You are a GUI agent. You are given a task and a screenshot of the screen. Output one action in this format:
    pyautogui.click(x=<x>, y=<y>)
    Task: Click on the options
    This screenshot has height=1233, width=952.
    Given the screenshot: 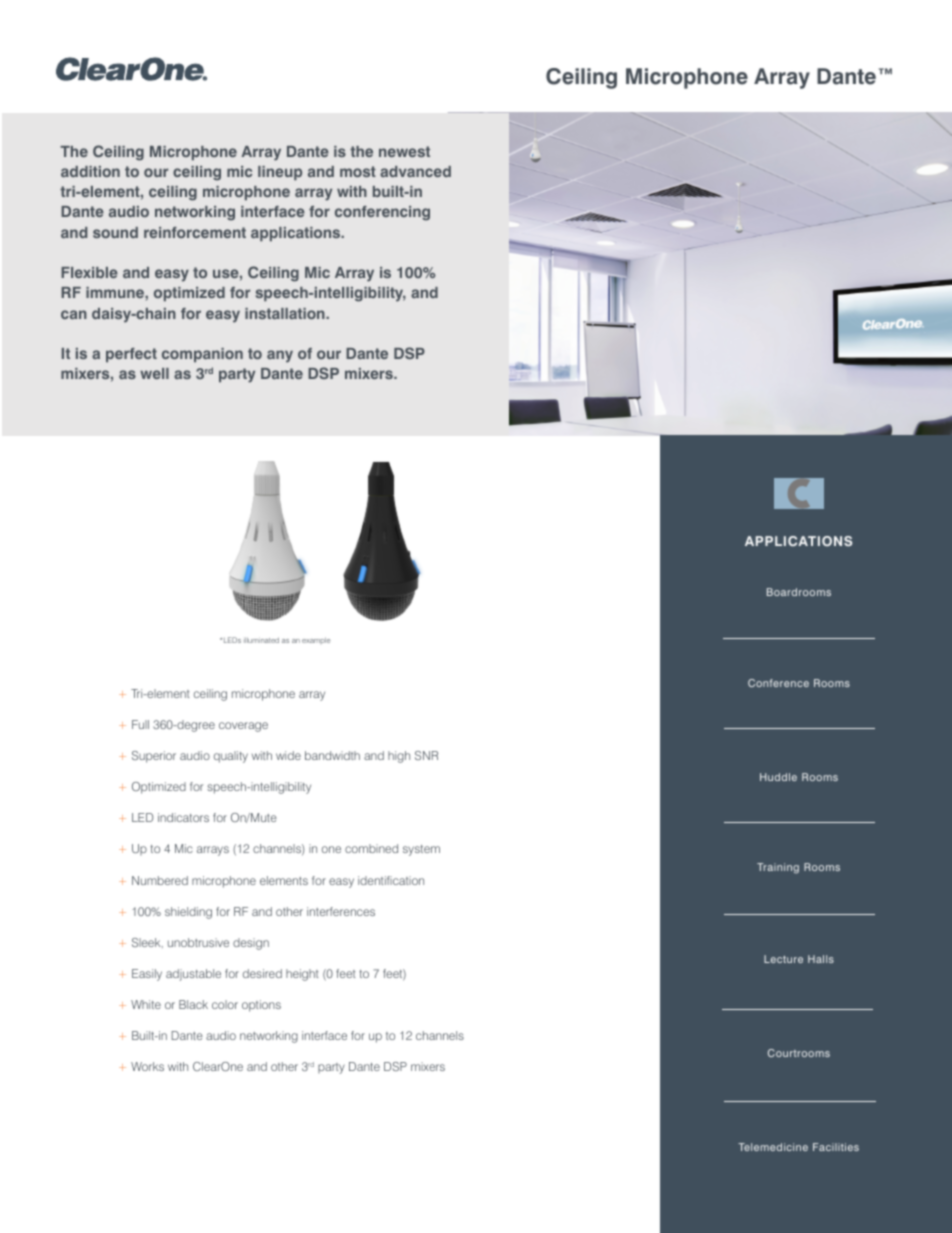 What is the action you would take?
    pyautogui.click(x=261, y=1006)
